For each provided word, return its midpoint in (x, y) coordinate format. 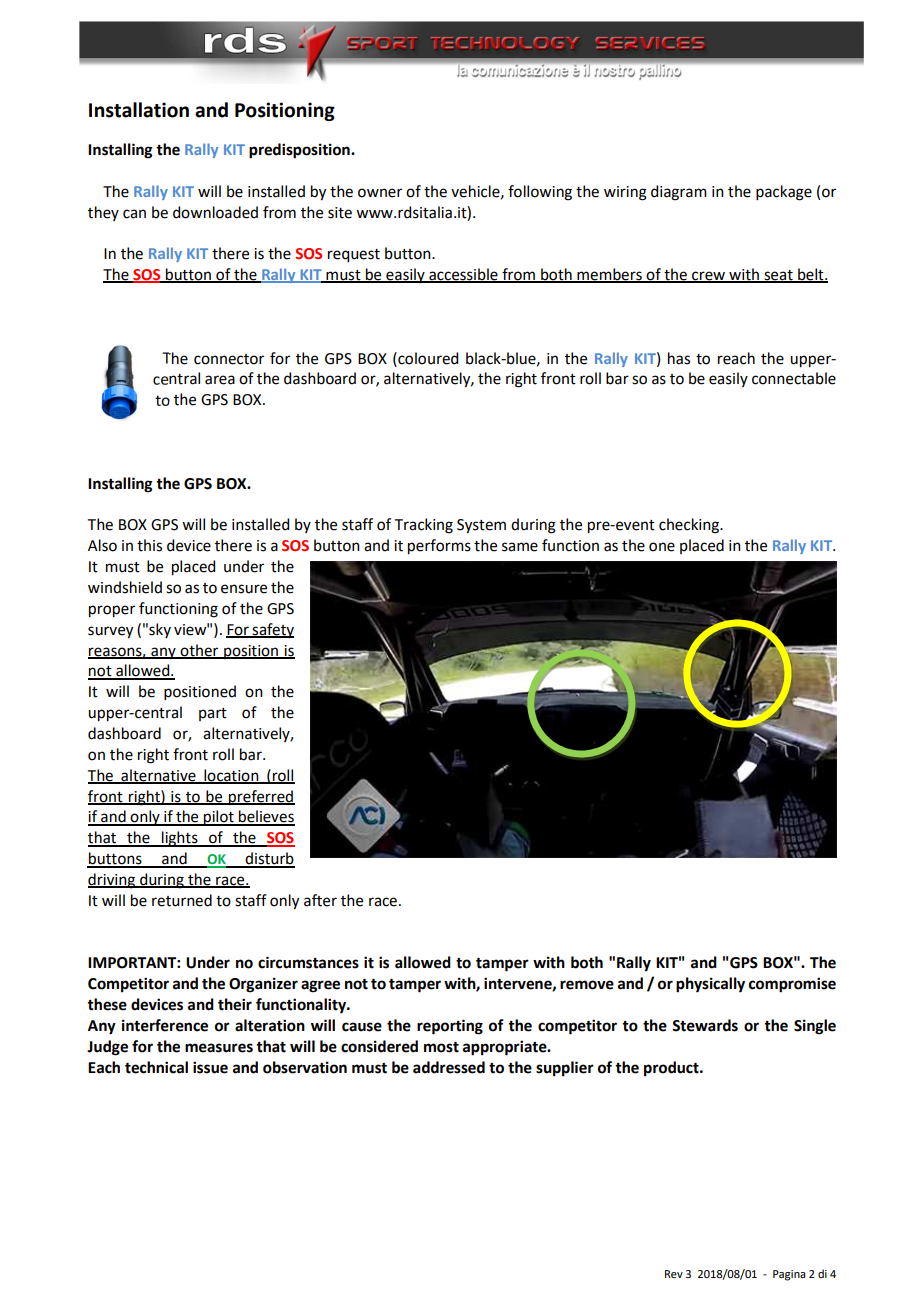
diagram (679, 193)
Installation (139, 110)
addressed (449, 1067)
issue (210, 1067)
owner (380, 193)
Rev (674, 1274)
